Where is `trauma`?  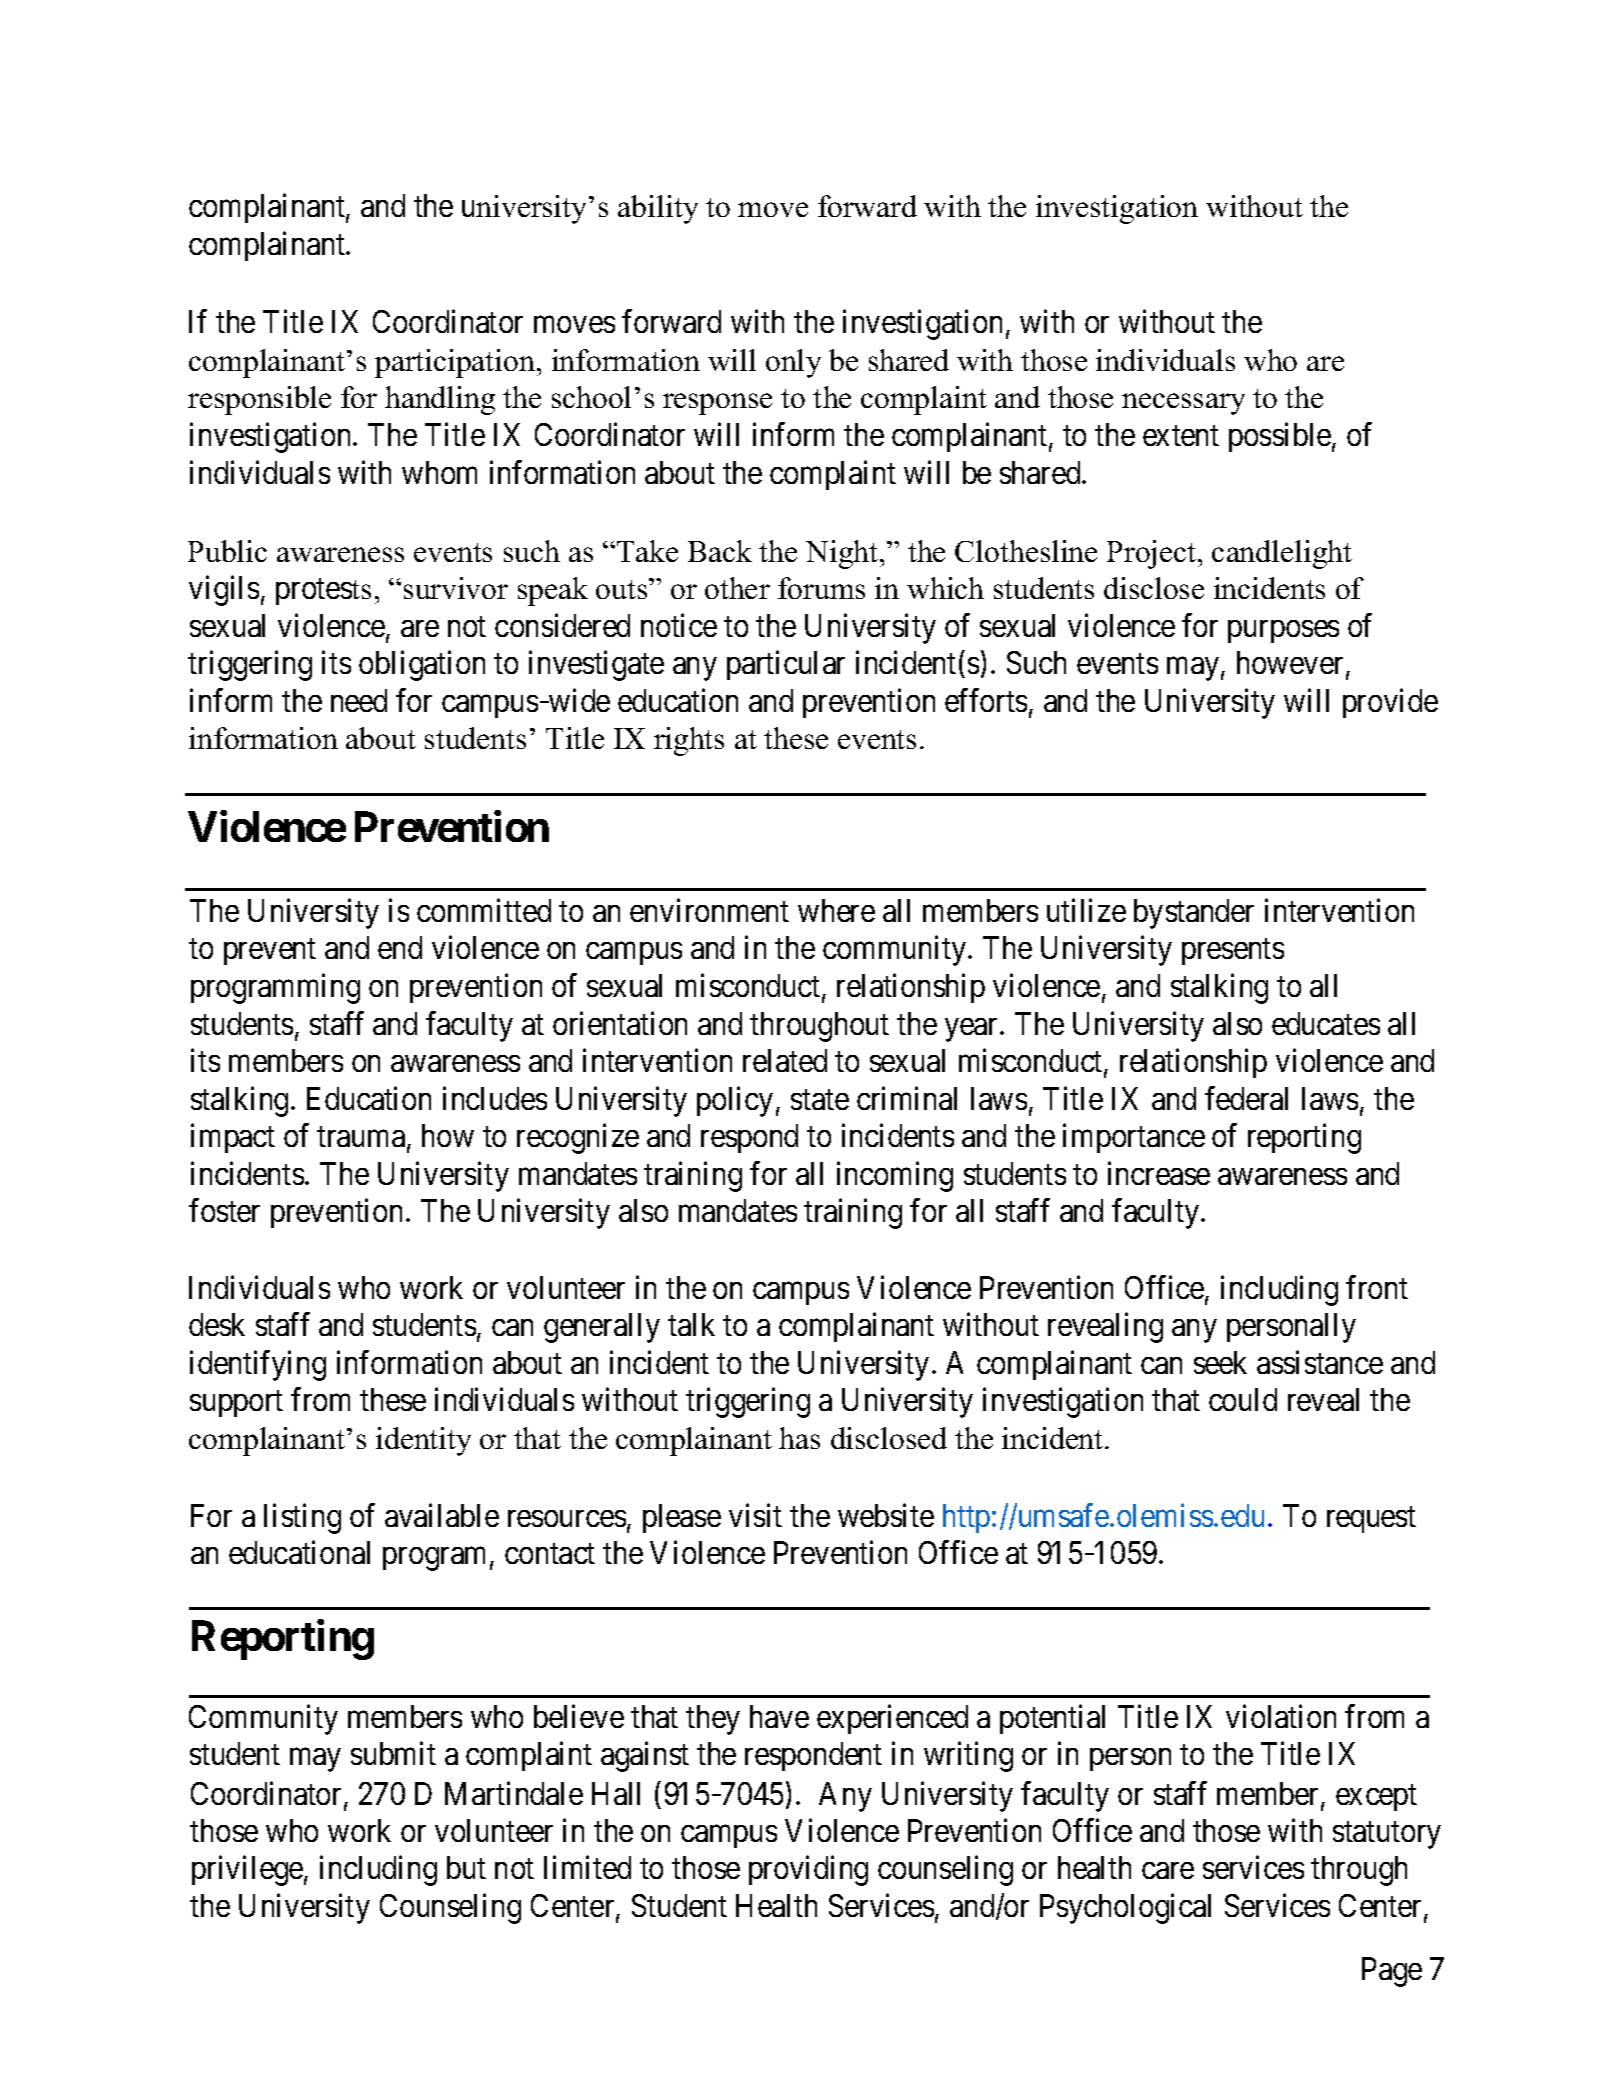 trauma is located at coordinates (361, 1137).
